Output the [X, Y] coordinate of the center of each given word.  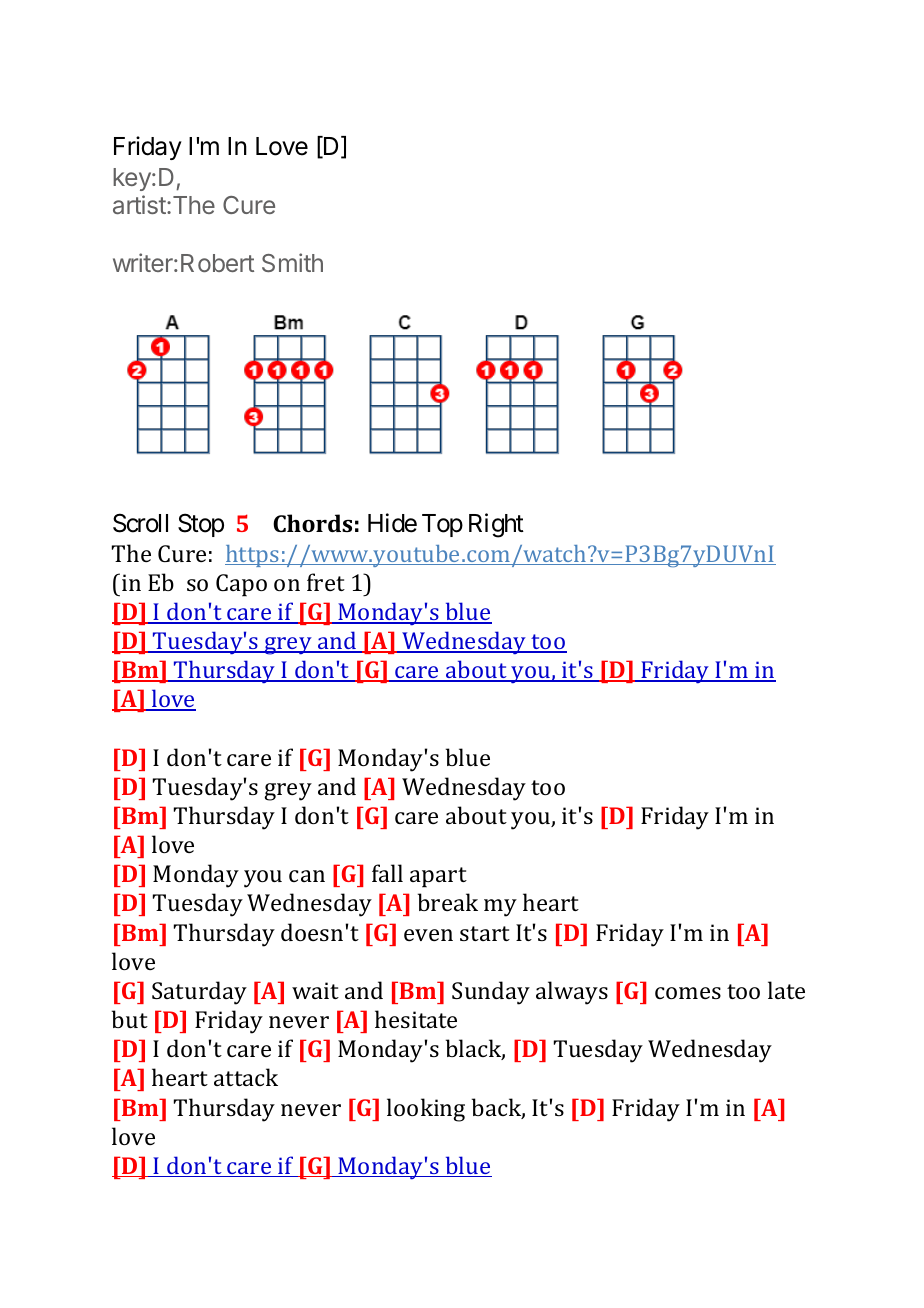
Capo [241, 585]
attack [246, 1077]
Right [496, 525]
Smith [292, 262]
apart [438, 877]
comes [688, 993]
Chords [312, 523]
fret [326, 582]
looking [426, 1110]
